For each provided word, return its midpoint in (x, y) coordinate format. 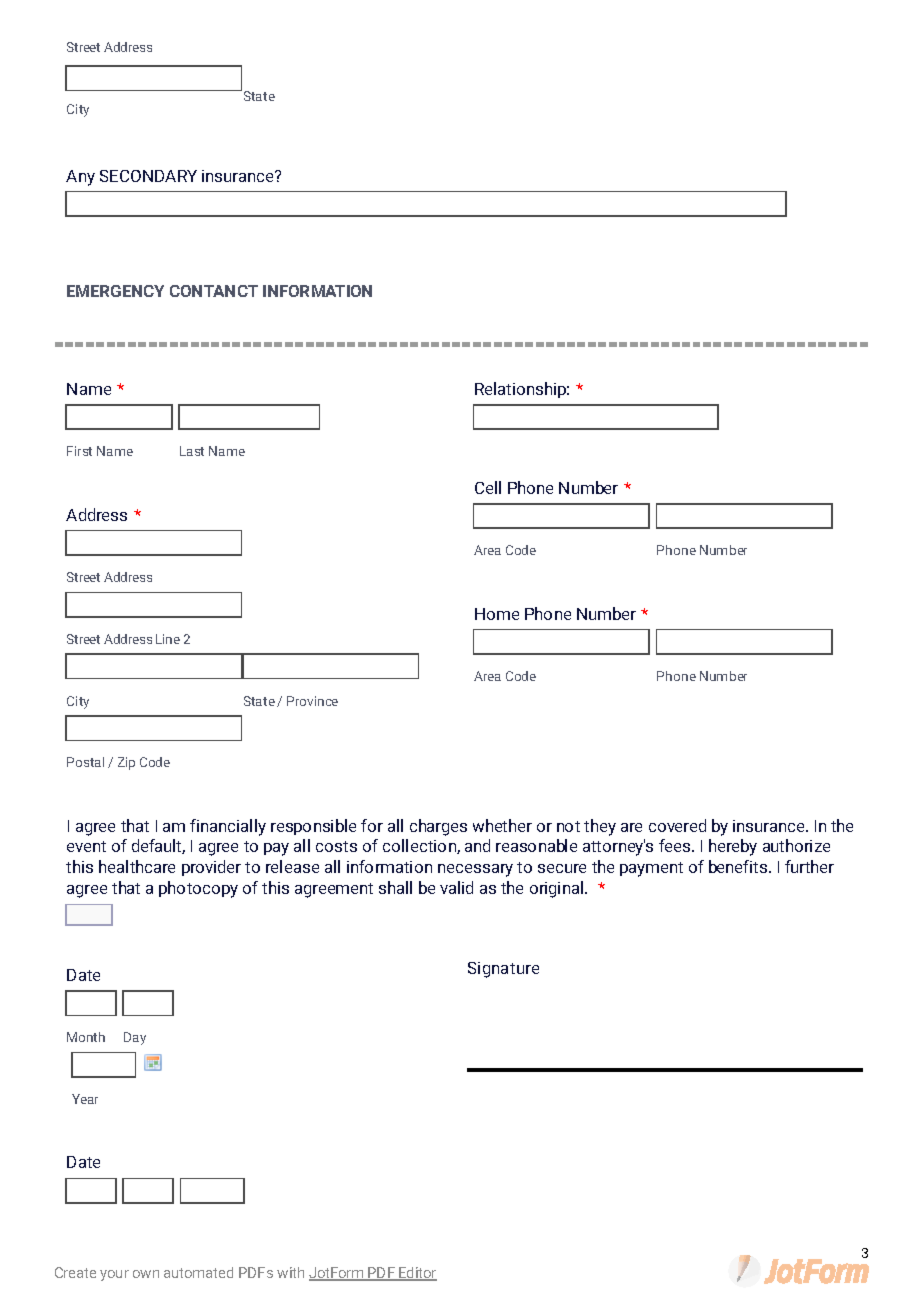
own (146, 1274)
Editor (417, 1274)
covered (677, 825)
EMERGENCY (115, 291)
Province (312, 701)
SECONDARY (148, 176)
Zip (126, 763)
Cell (488, 487)
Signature (503, 970)
